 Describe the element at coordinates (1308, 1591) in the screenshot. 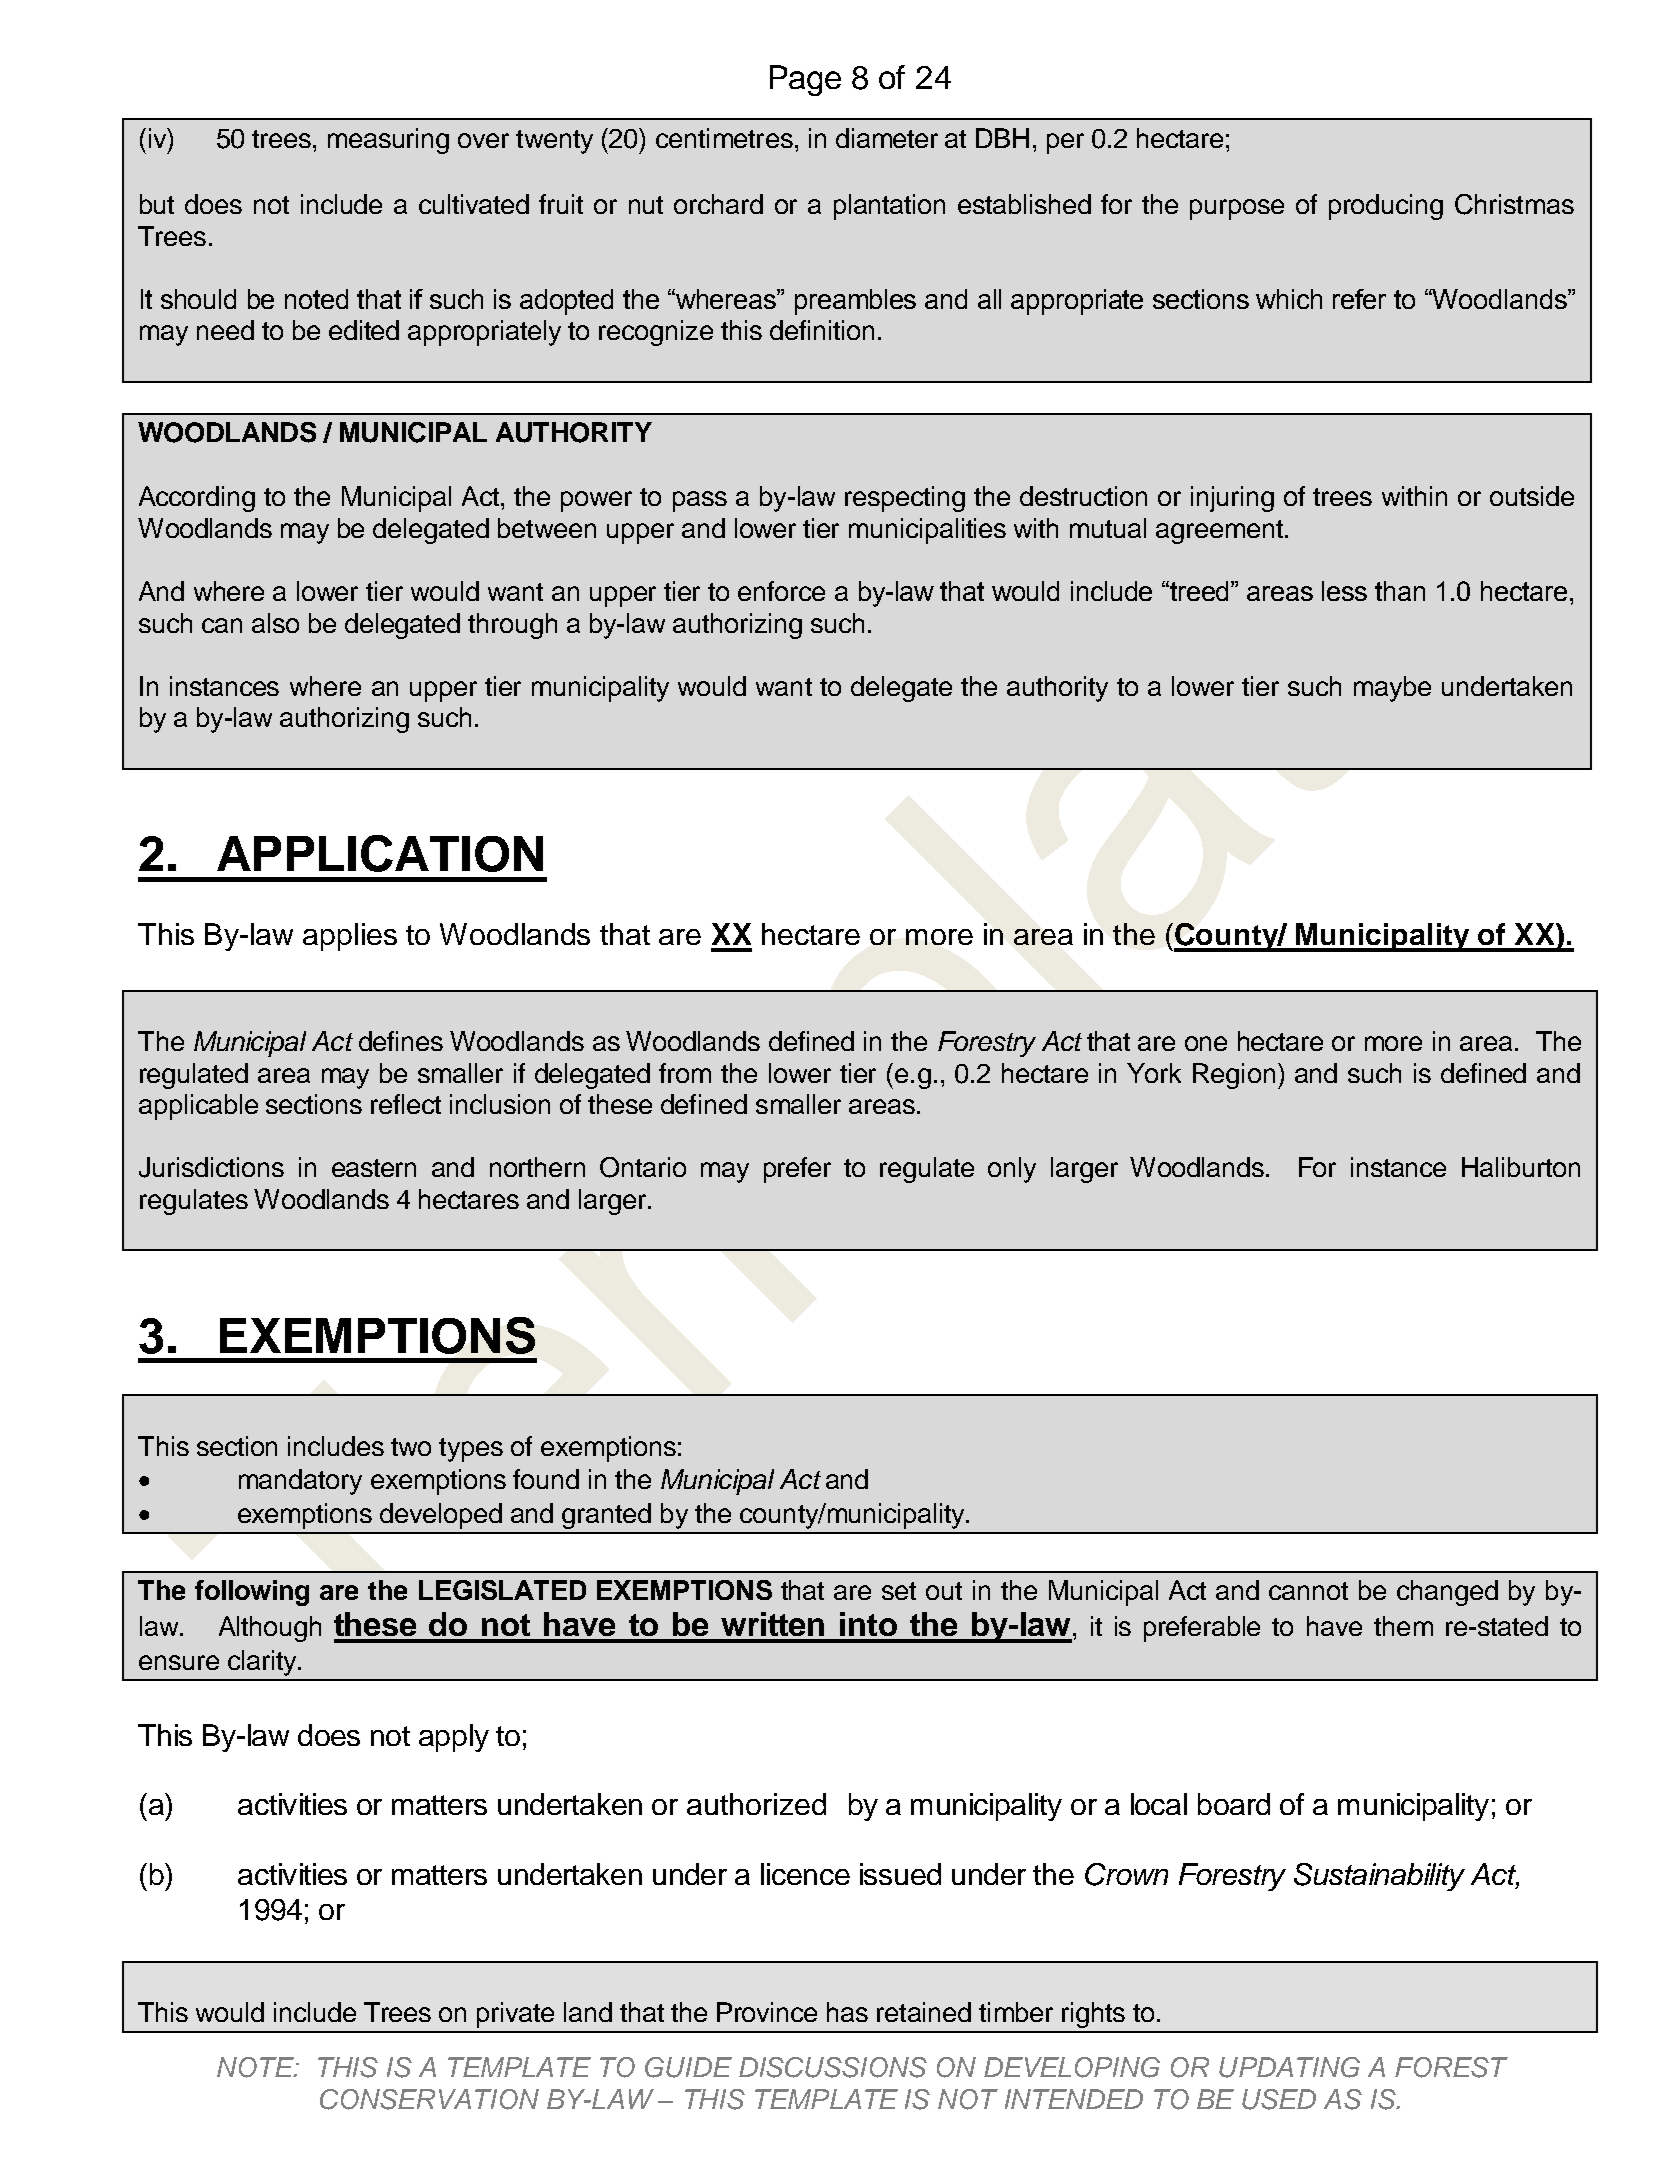

I see `cannot` at that location.
